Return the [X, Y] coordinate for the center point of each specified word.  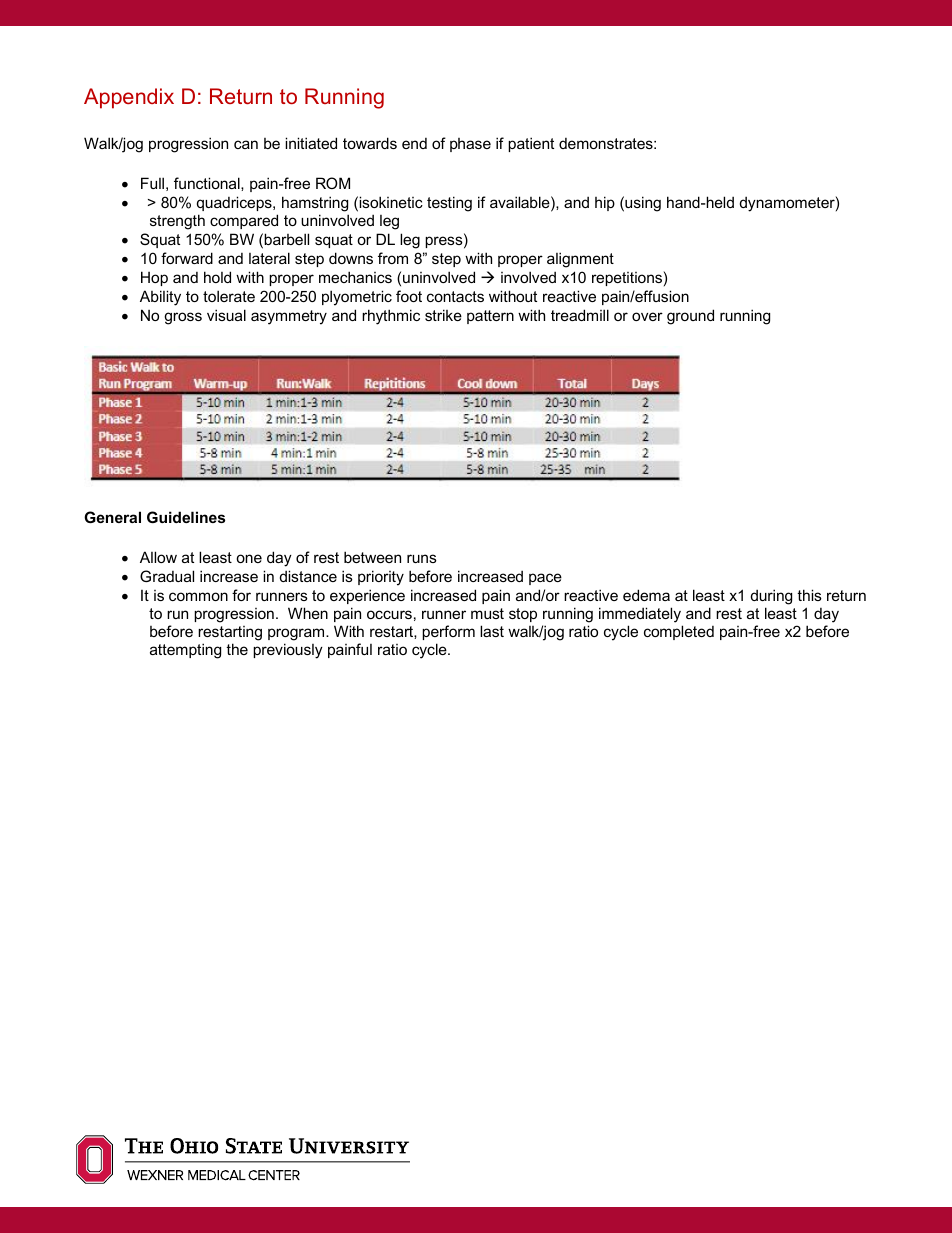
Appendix [129, 98]
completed [679, 632]
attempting [185, 651]
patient [531, 144]
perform [448, 632]
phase [470, 145]
